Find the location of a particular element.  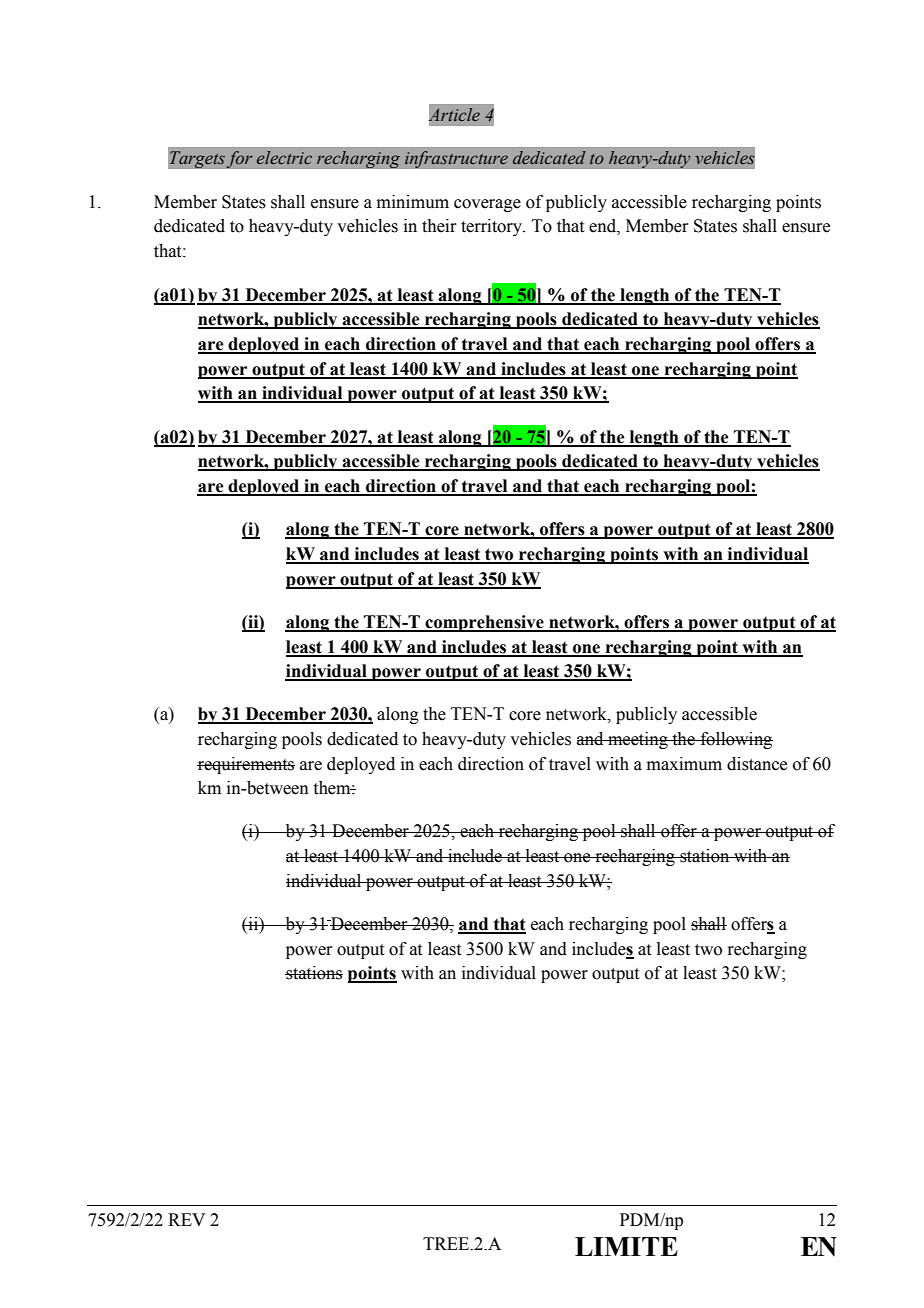

requirements is located at coordinates (246, 765).
